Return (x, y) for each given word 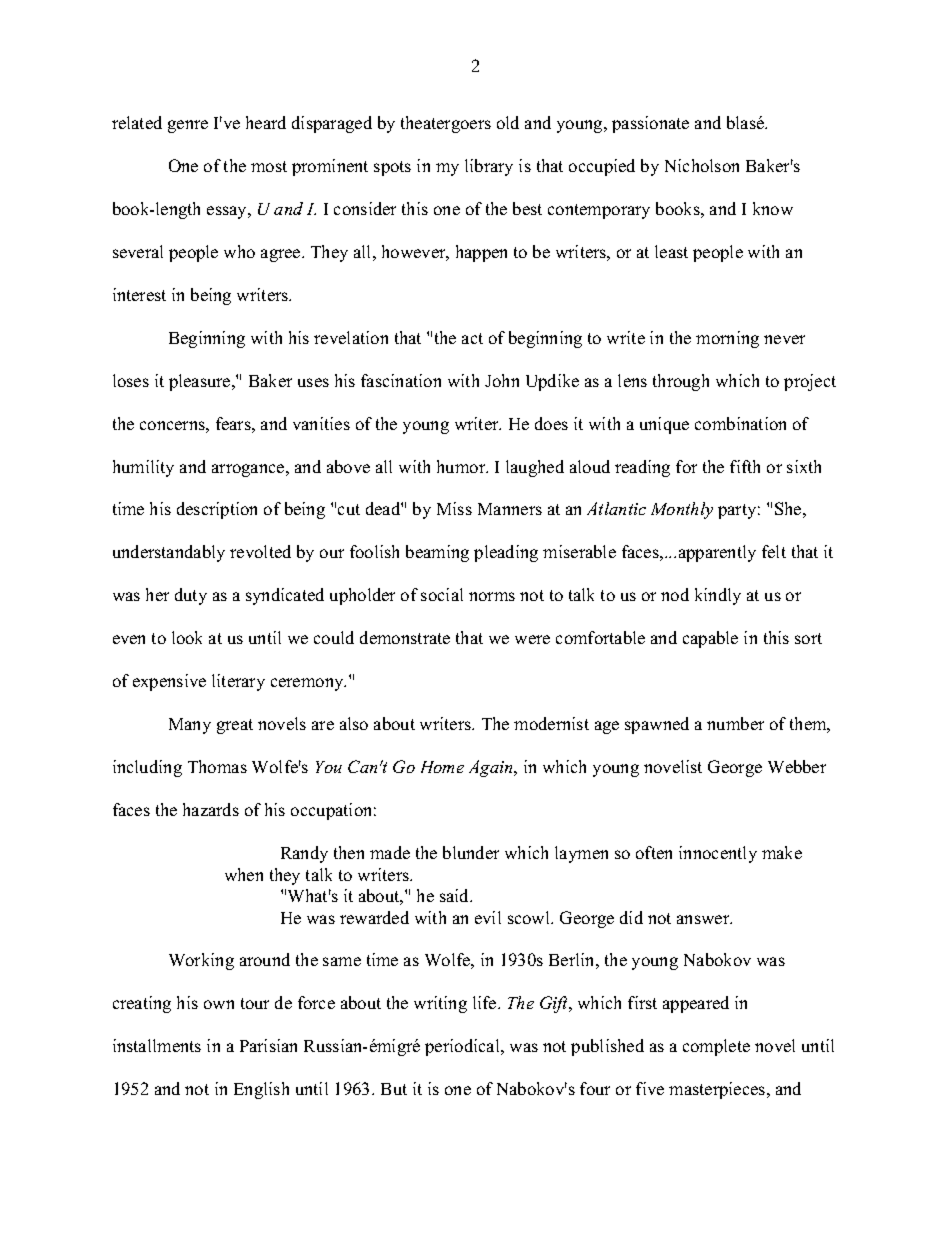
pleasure (201, 382)
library (489, 167)
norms (492, 596)
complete (716, 1047)
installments (157, 1045)
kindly (718, 596)
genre (188, 126)
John (502, 380)
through (681, 382)
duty (191, 596)
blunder (471, 852)
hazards (211, 809)
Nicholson (702, 165)
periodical (463, 1047)
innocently (718, 854)
